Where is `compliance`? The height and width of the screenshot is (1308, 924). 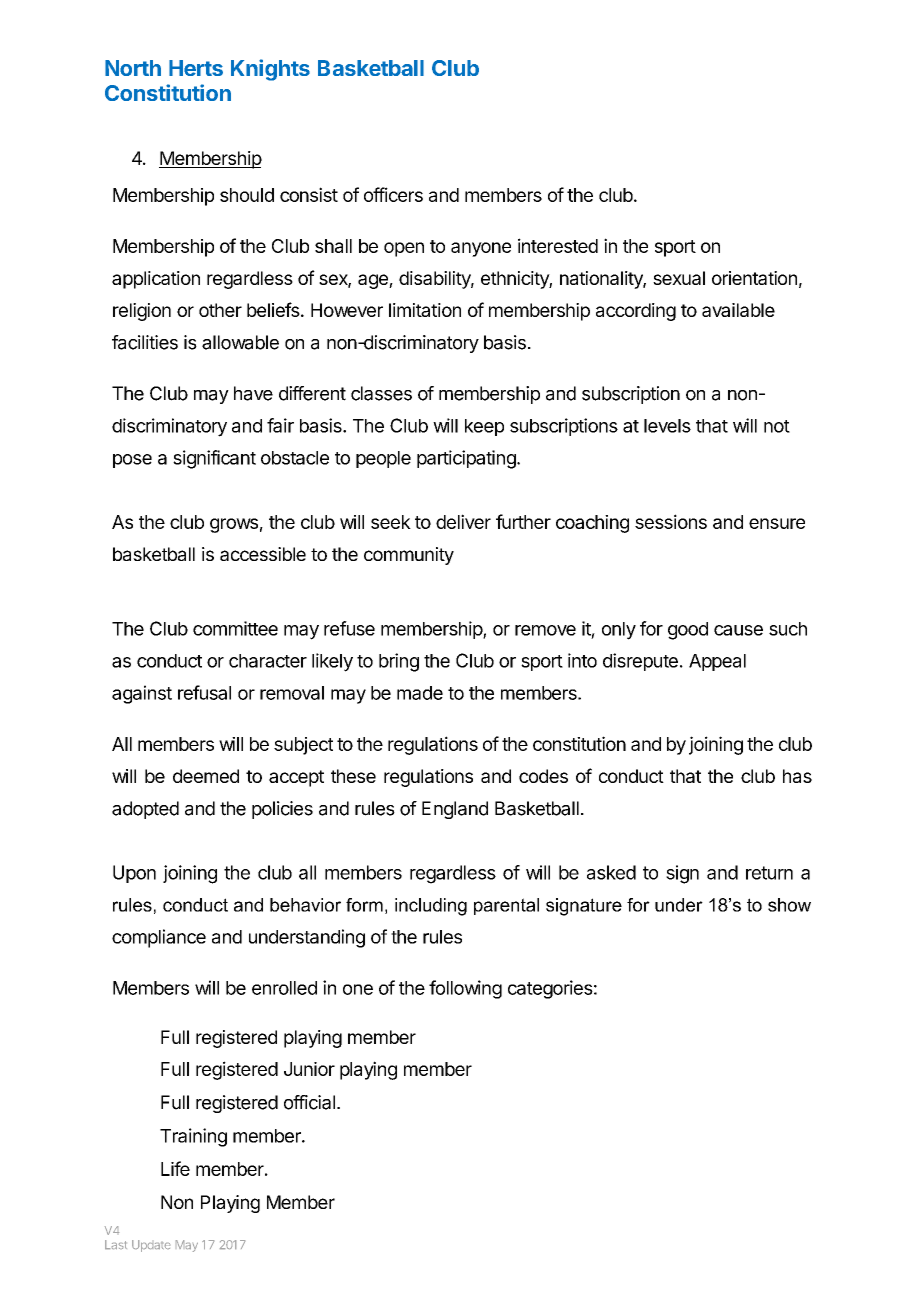 compliance is located at coordinates (159, 938).
